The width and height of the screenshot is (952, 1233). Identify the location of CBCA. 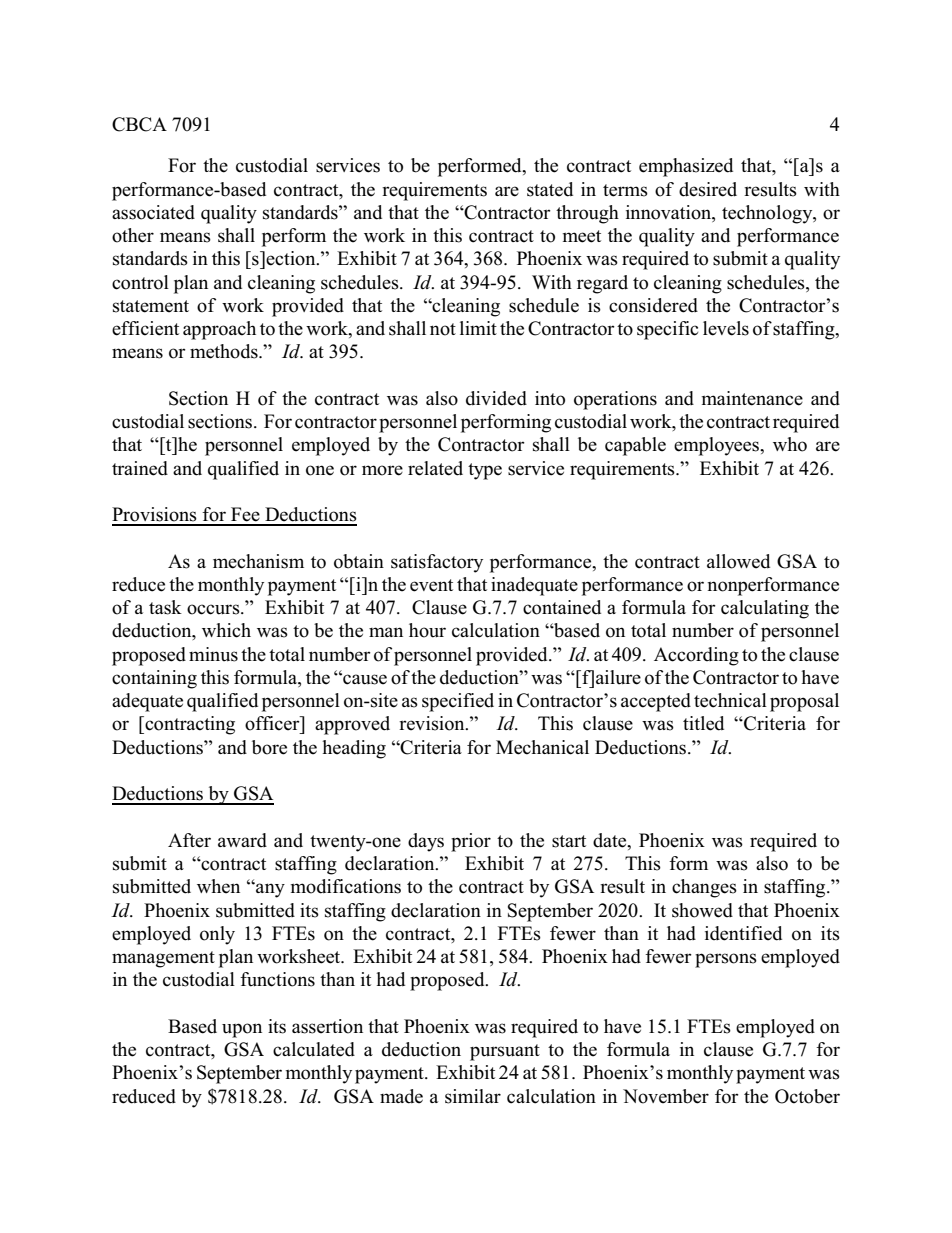
(139, 124).
